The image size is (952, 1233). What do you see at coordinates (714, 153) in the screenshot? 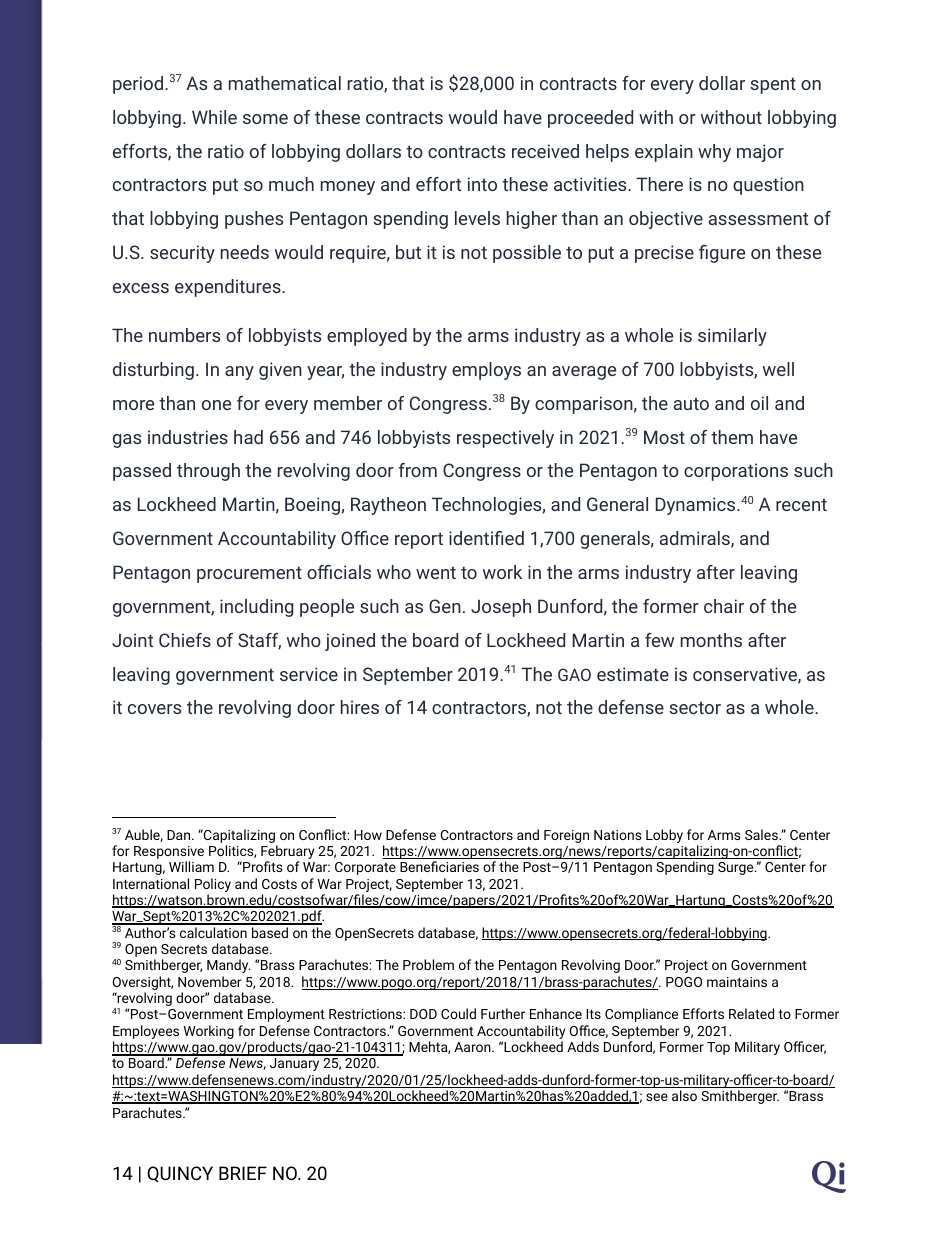
I see `why` at bounding box center [714, 153].
